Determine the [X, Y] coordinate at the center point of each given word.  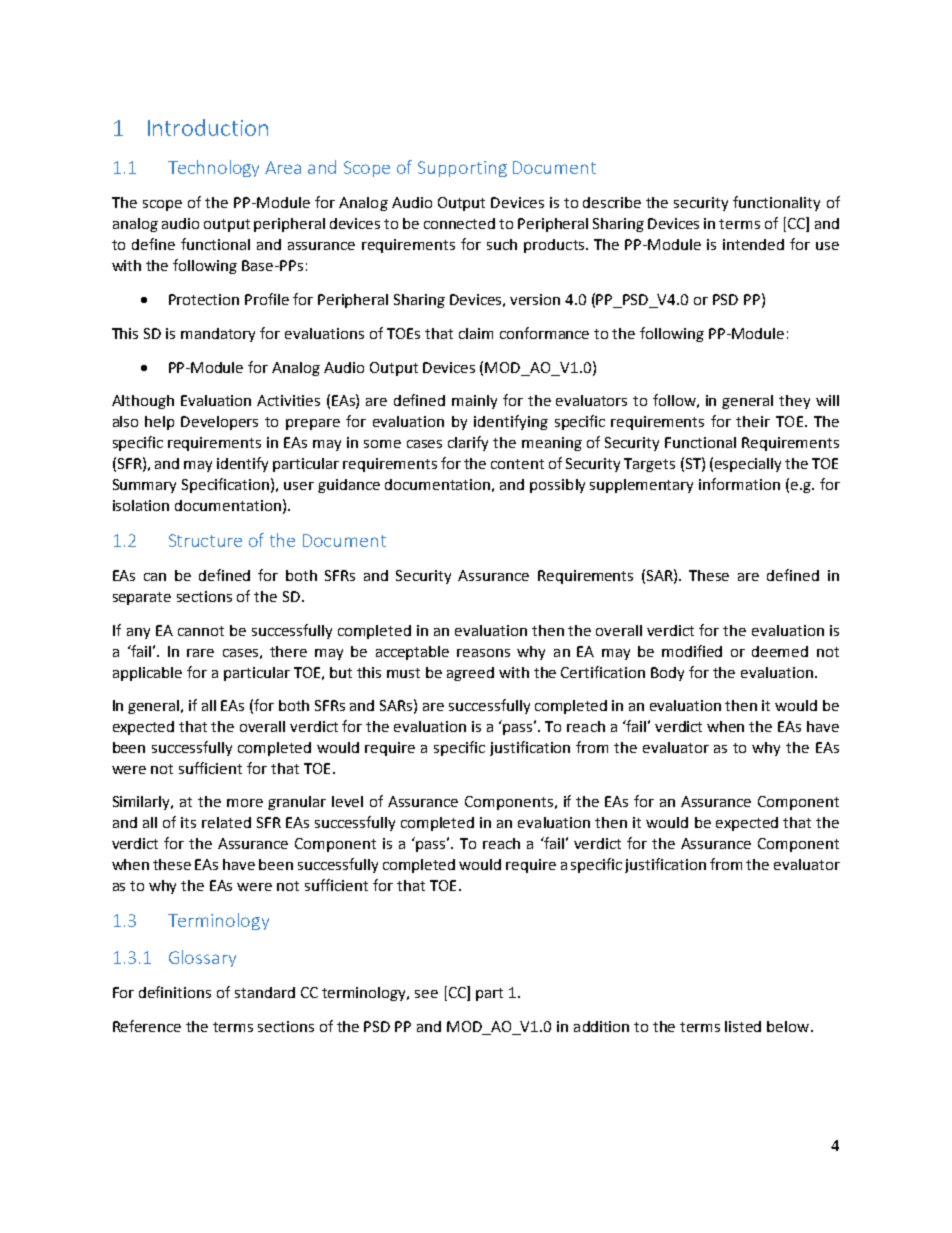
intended [753, 244]
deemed [780, 651]
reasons [483, 653]
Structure [205, 540]
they [794, 402]
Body [667, 674]
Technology [213, 168]
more [245, 803]
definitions [175, 992]
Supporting [462, 169]
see [426, 994]
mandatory [218, 335]
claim [476, 333]
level [347, 801]
